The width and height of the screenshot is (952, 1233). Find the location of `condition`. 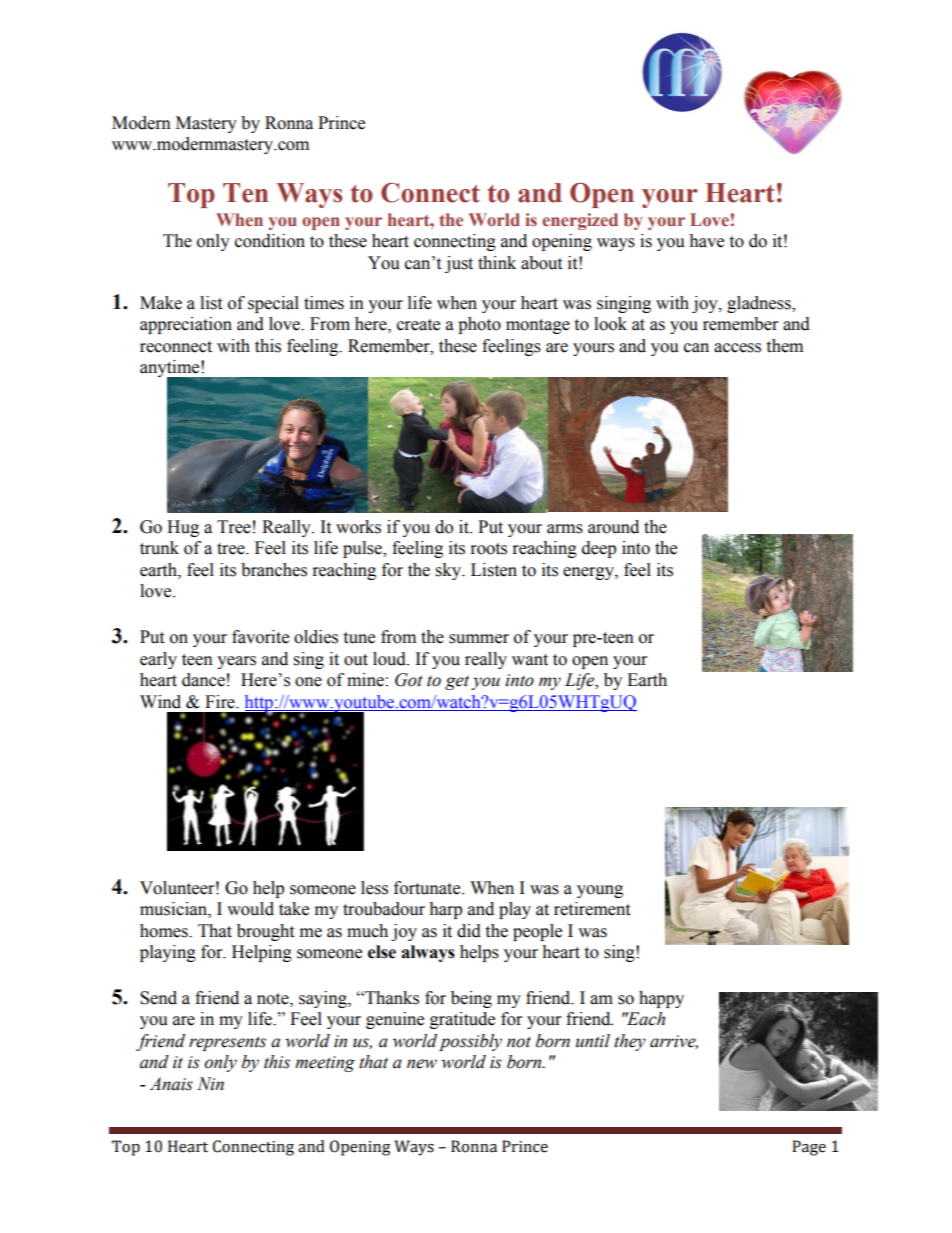

condition is located at coordinates (270, 241).
